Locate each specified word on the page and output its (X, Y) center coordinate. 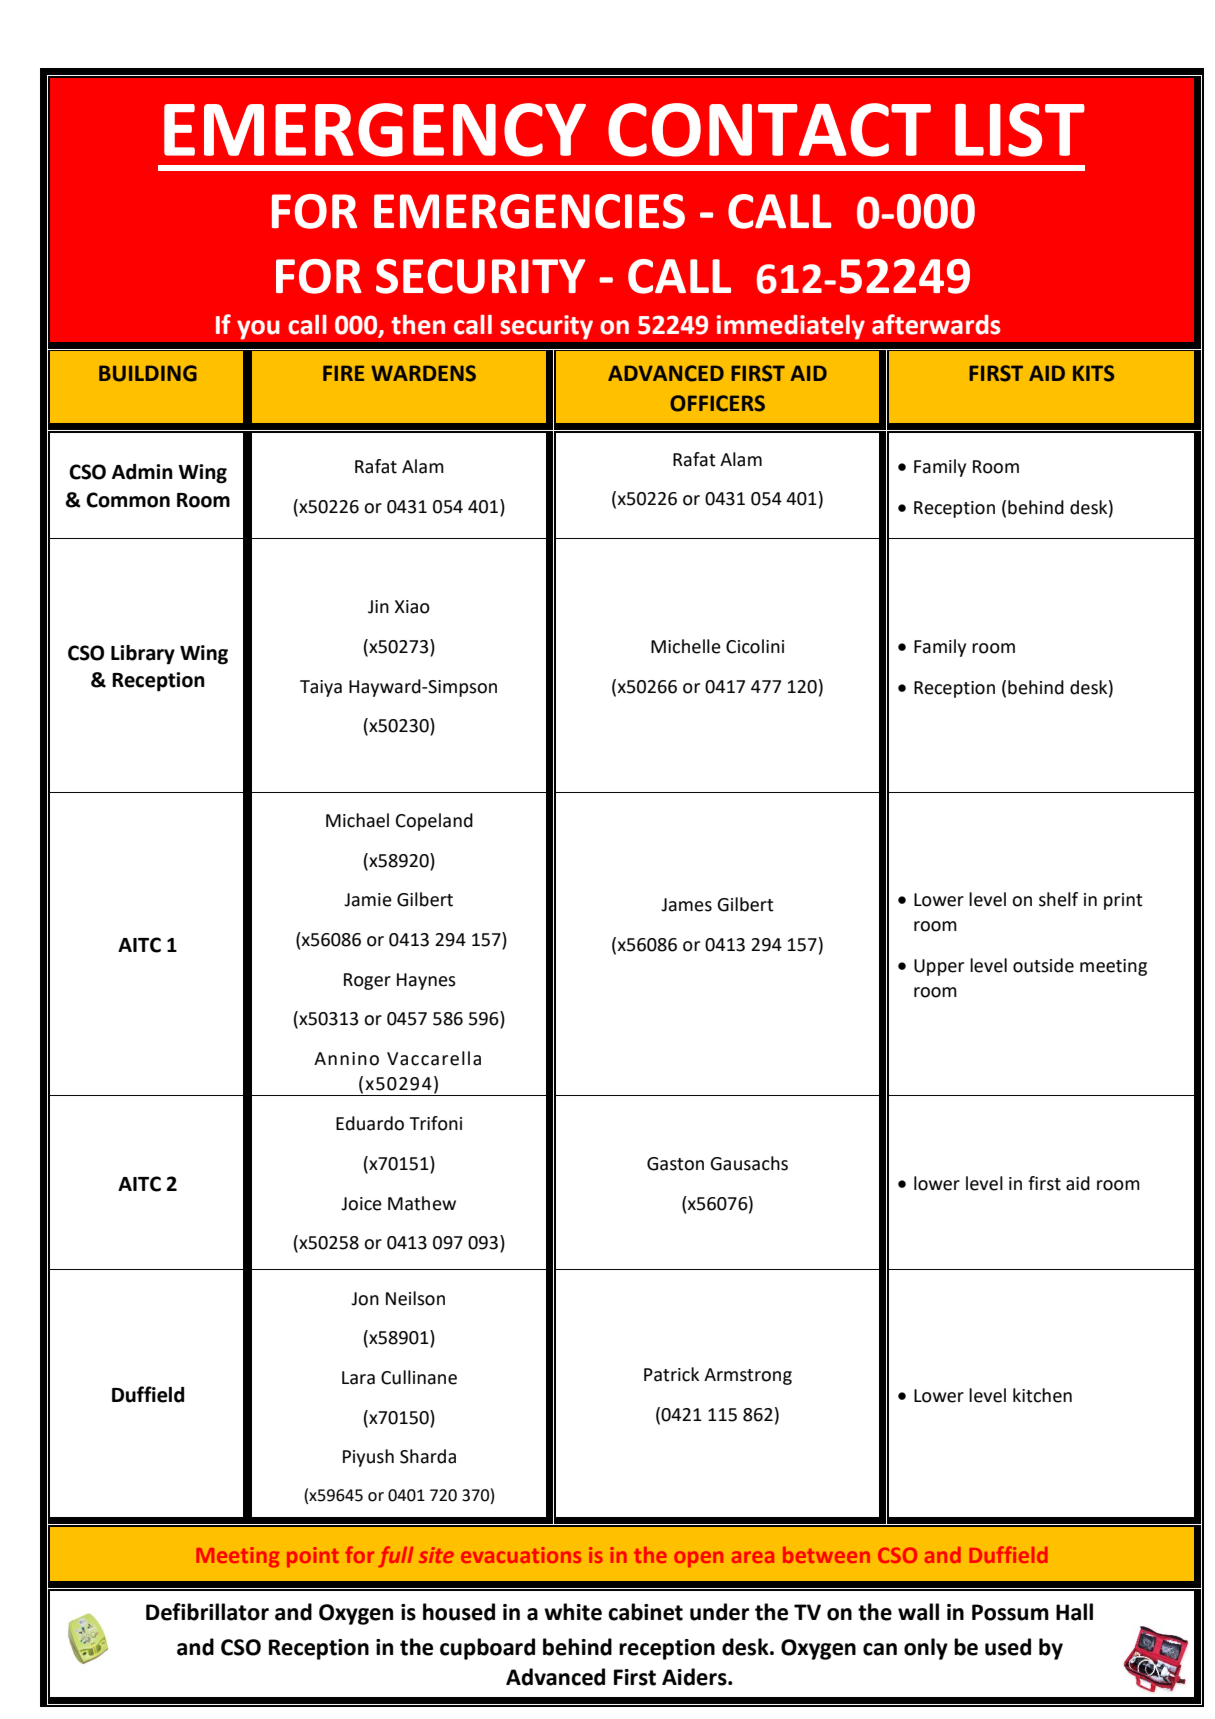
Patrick (671, 1374)
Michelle (686, 646)
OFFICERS (717, 403)
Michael (357, 820)
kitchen (1042, 1395)
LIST (1020, 130)
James (686, 905)
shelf (1058, 899)
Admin (142, 472)
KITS (1093, 373)
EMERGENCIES (529, 211)
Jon (365, 1299)
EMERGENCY (375, 130)
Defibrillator (207, 1612)
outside (1043, 965)
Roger (367, 981)
